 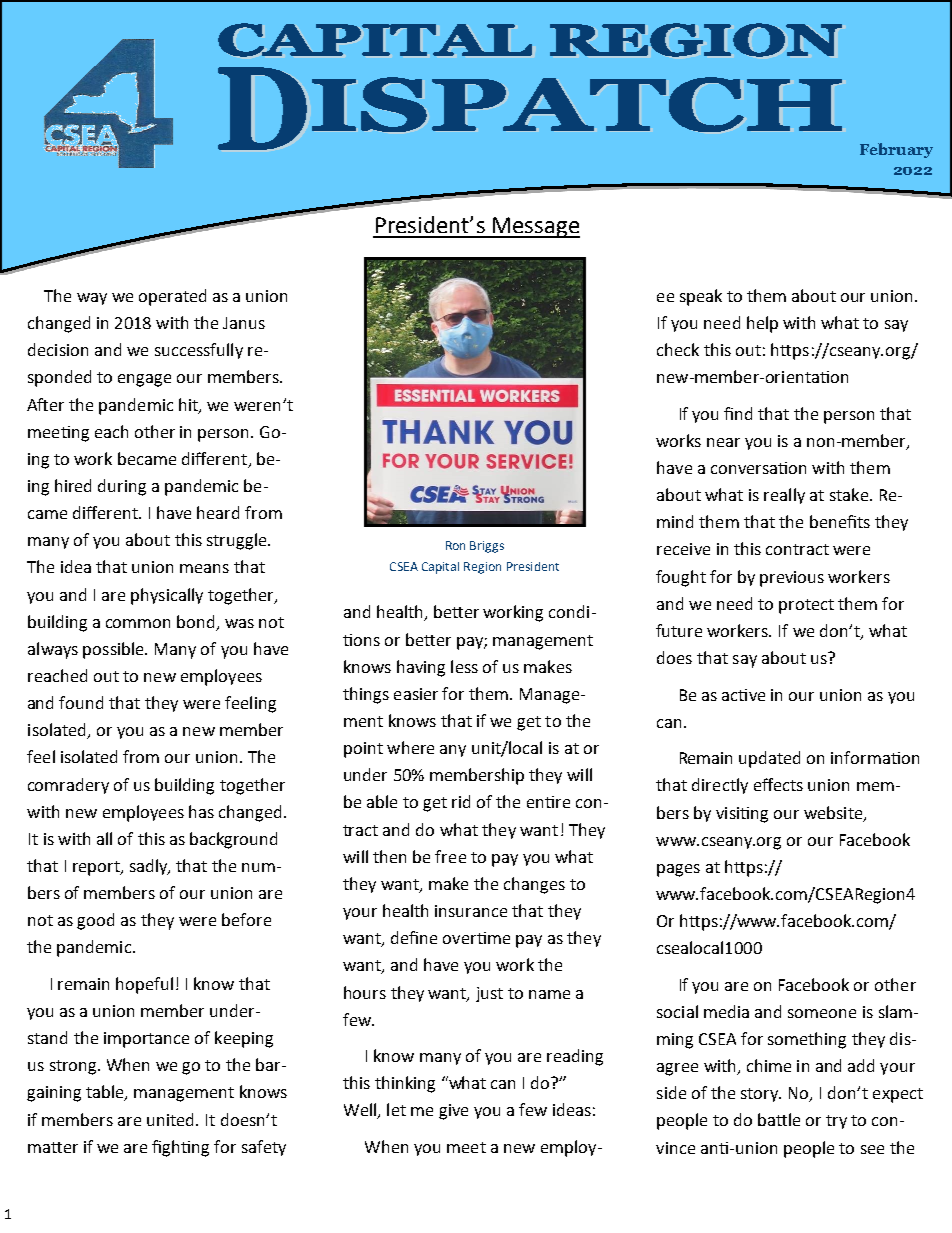 What do you see at coordinates (779, 1119) in the image?
I see `battle` at bounding box center [779, 1119].
